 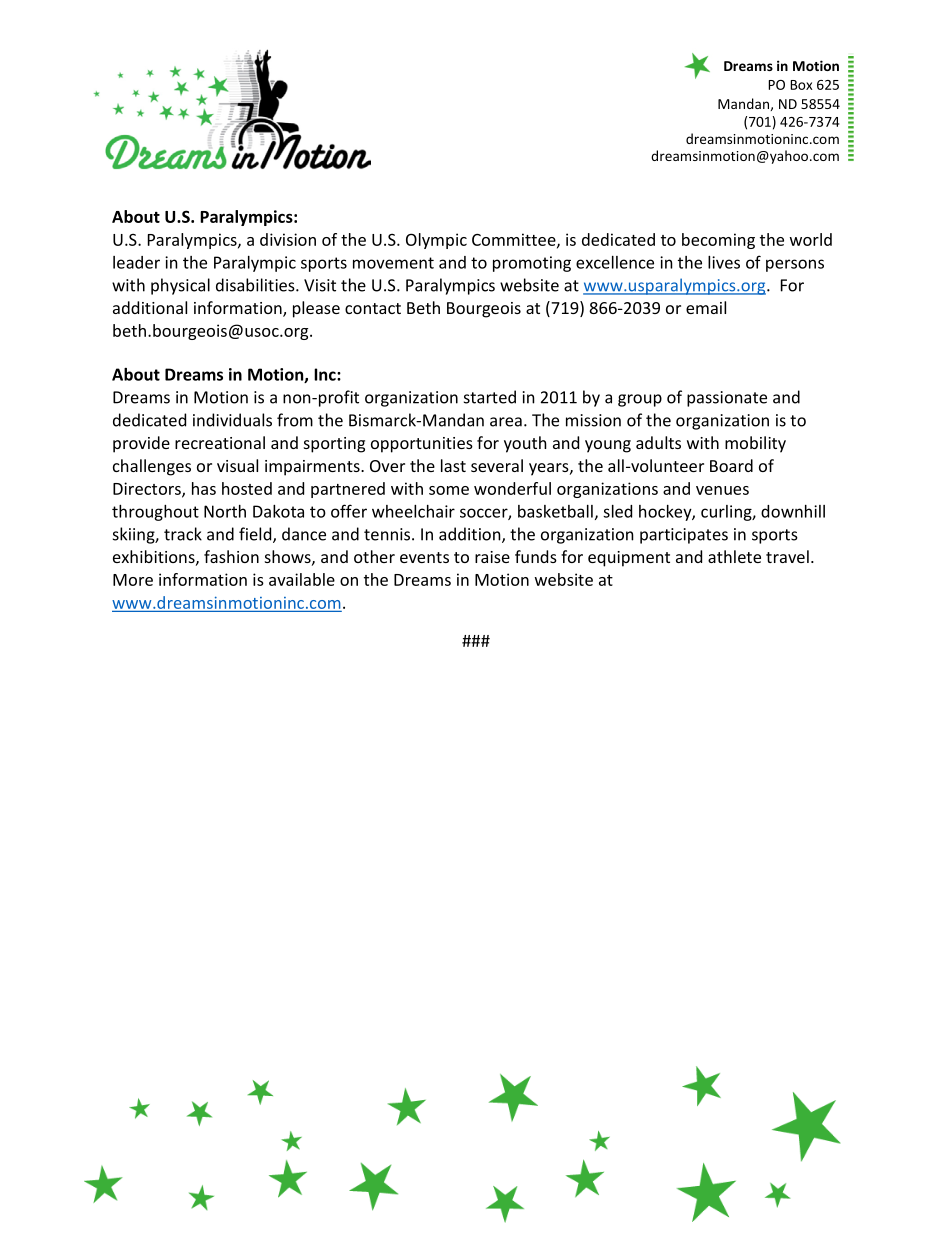 What do you see at coordinates (231, 556) in the screenshot?
I see `fashion` at bounding box center [231, 556].
